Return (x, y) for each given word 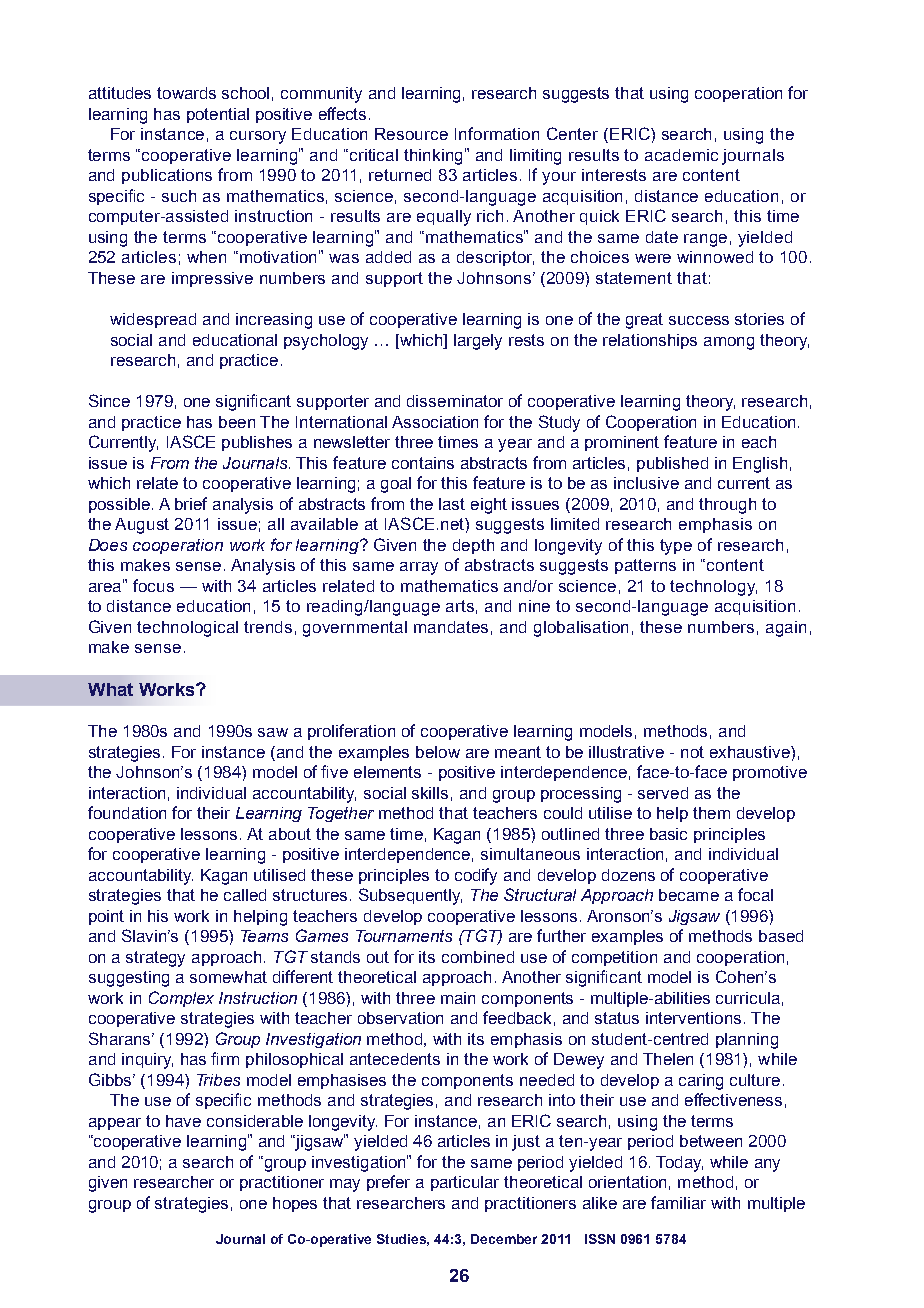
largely (478, 342)
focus (153, 585)
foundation (127, 812)
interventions (693, 1018)
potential (218, 115)
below (438, 752)
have (183, 1121)
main (458, 998)
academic (681, 155)
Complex (181, 999)
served (663, 793)
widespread (153, 320)
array (419, 568)
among (729, 343)
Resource (411, 134)
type (676, 547)
